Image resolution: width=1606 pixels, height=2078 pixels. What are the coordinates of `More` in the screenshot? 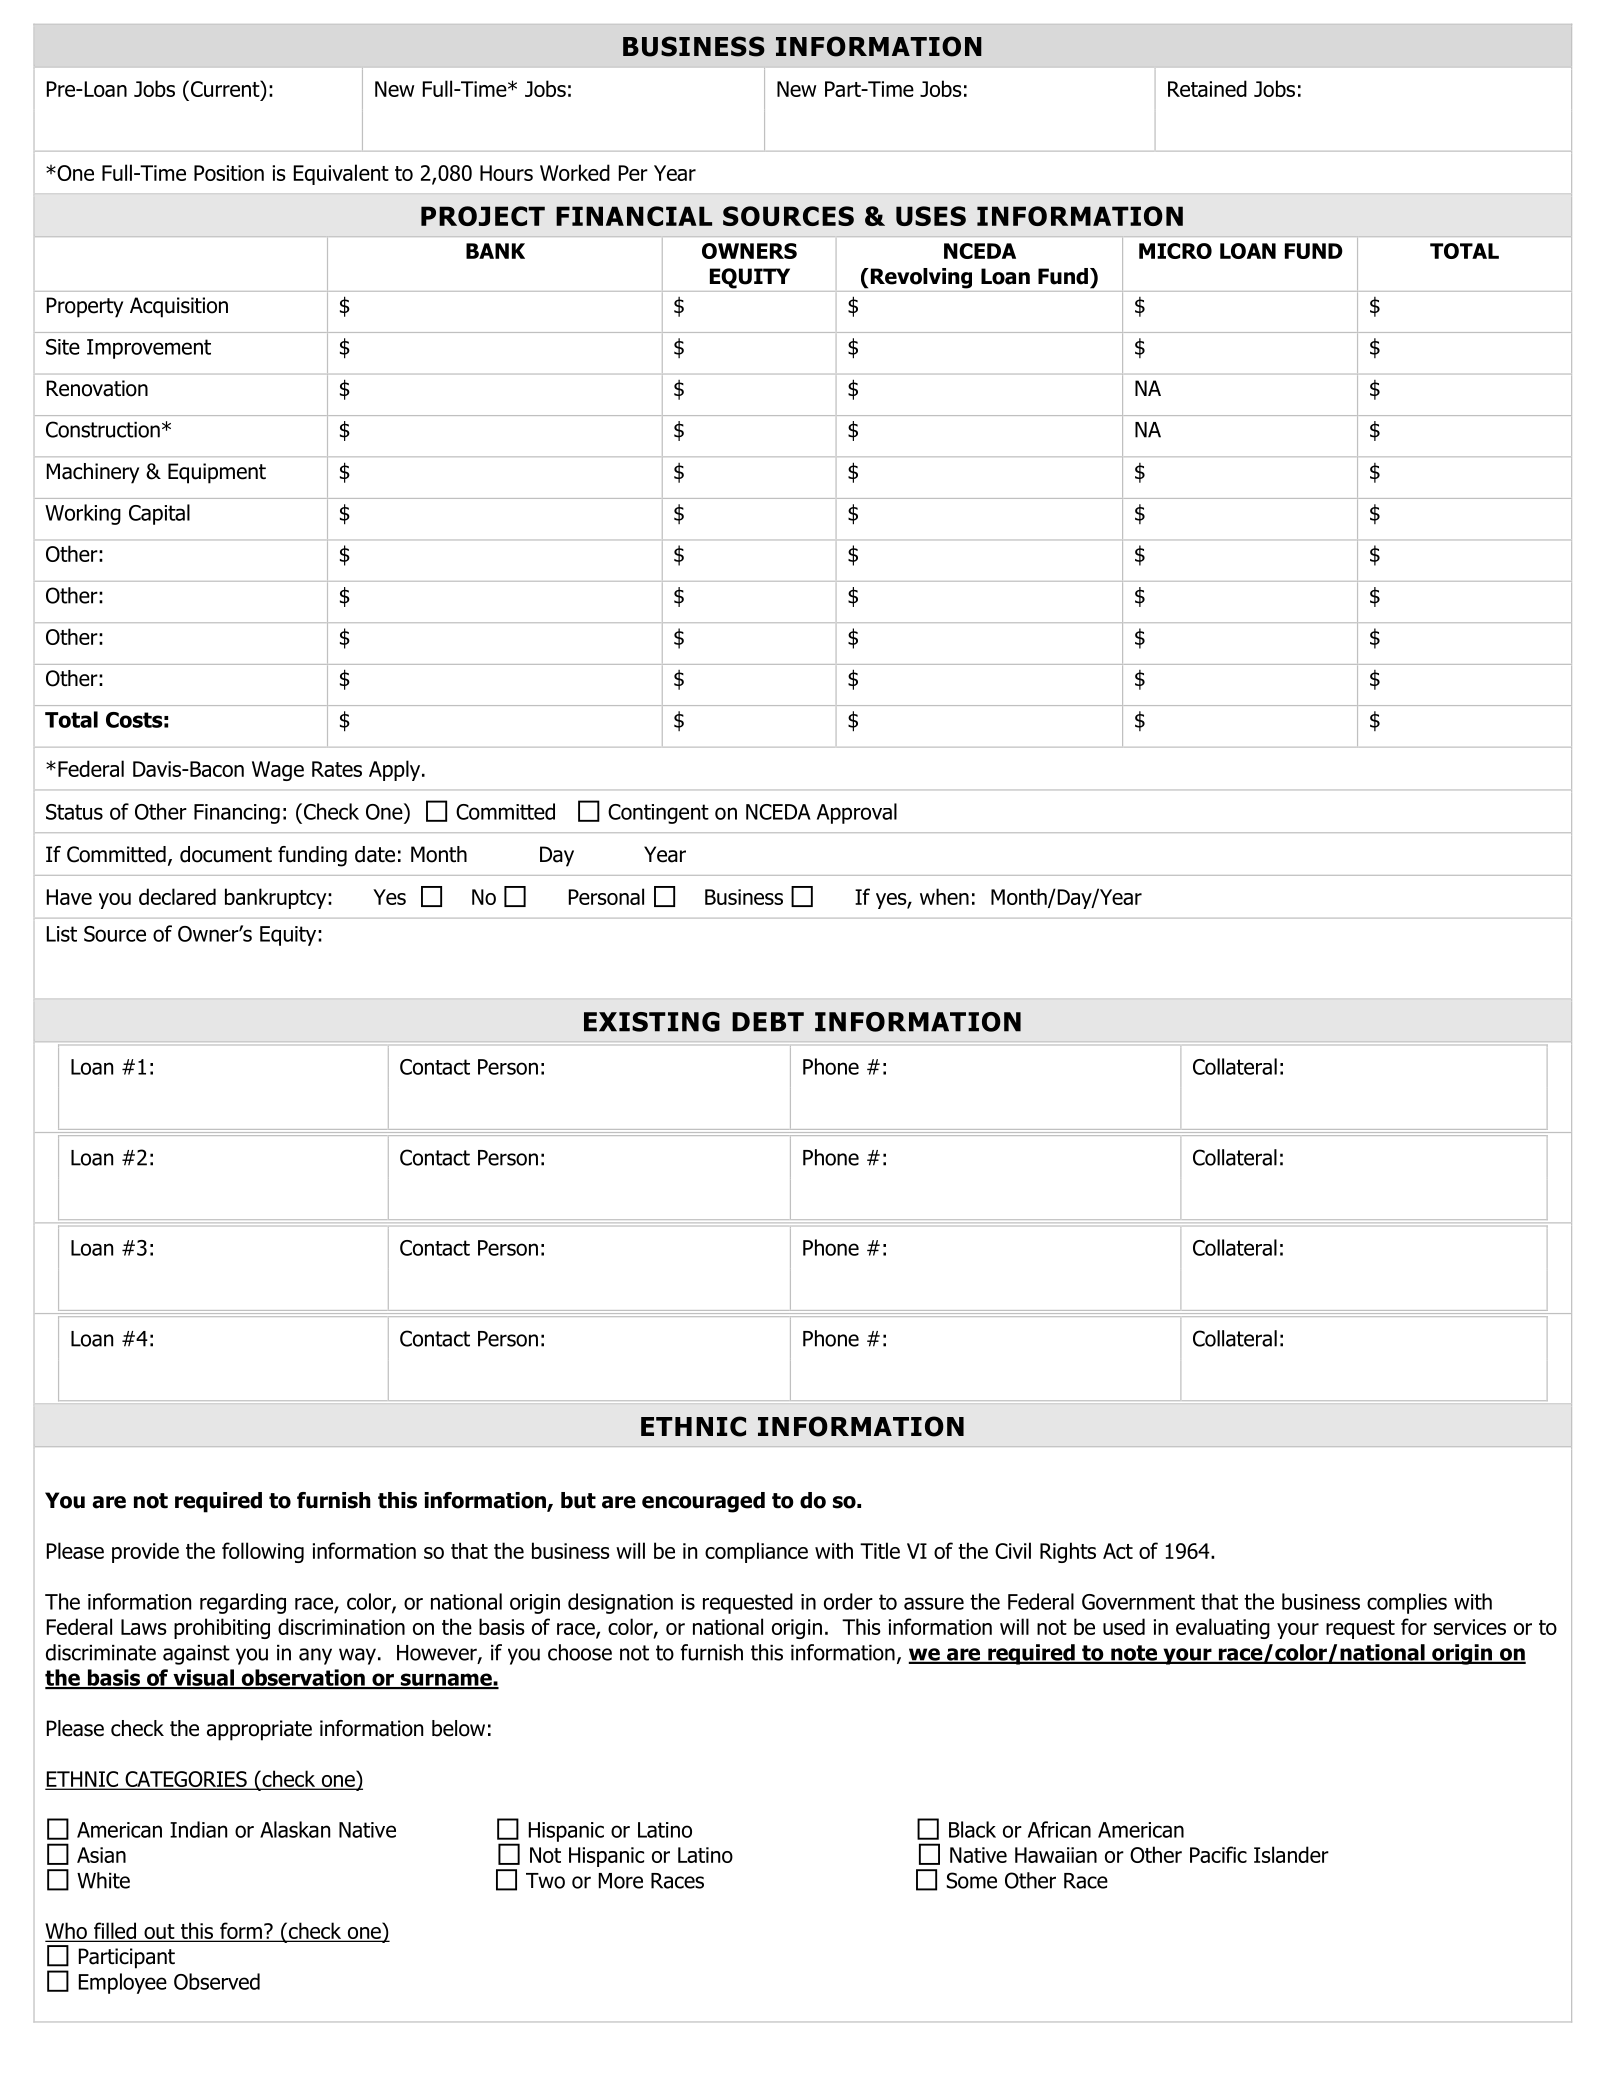 It's located at (621, 1881).
